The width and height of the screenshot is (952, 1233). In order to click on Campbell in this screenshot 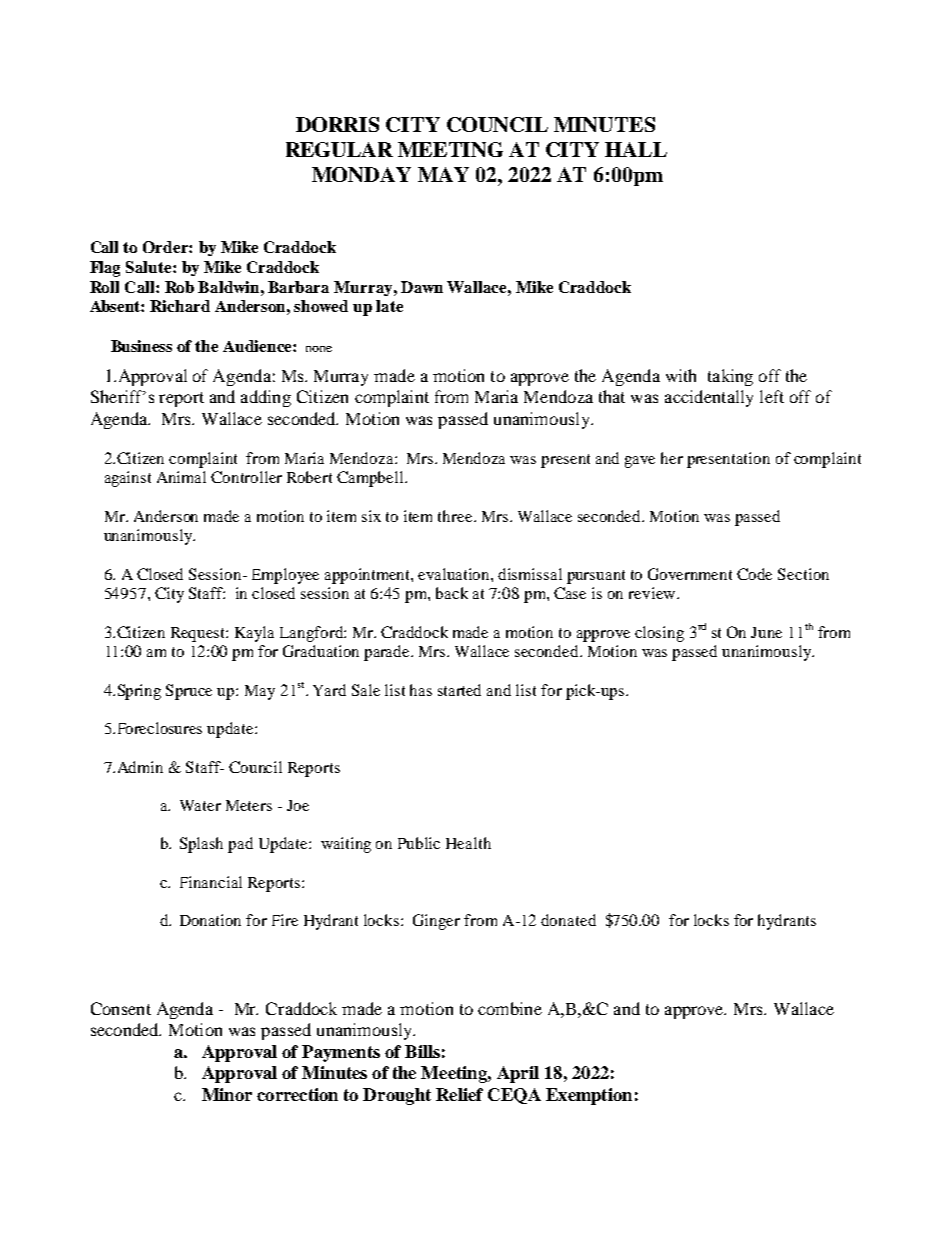, I will do `click(371, 479)`.
